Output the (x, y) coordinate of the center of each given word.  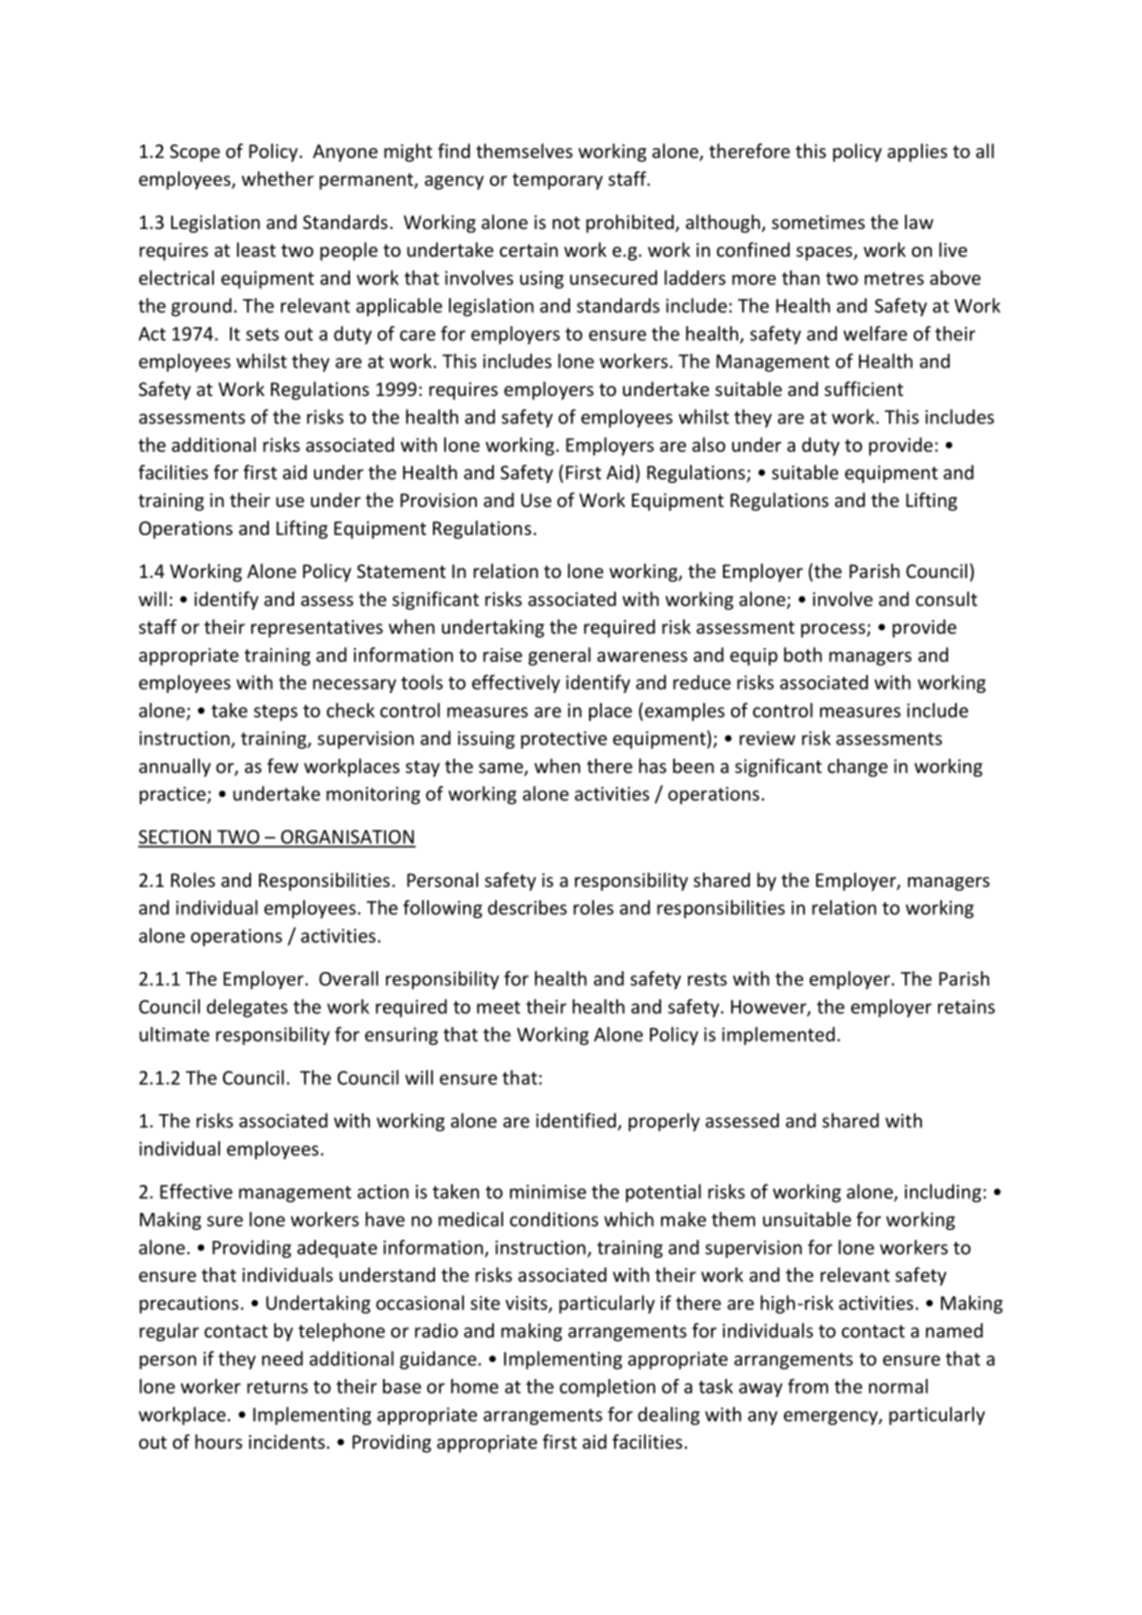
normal (898, 1386)
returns (277, 1387)
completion (607, 1388)
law (919, 221)
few (282, 765)
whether (278, 178)
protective (564, 740)
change (858, 767)
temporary (557, 181)
